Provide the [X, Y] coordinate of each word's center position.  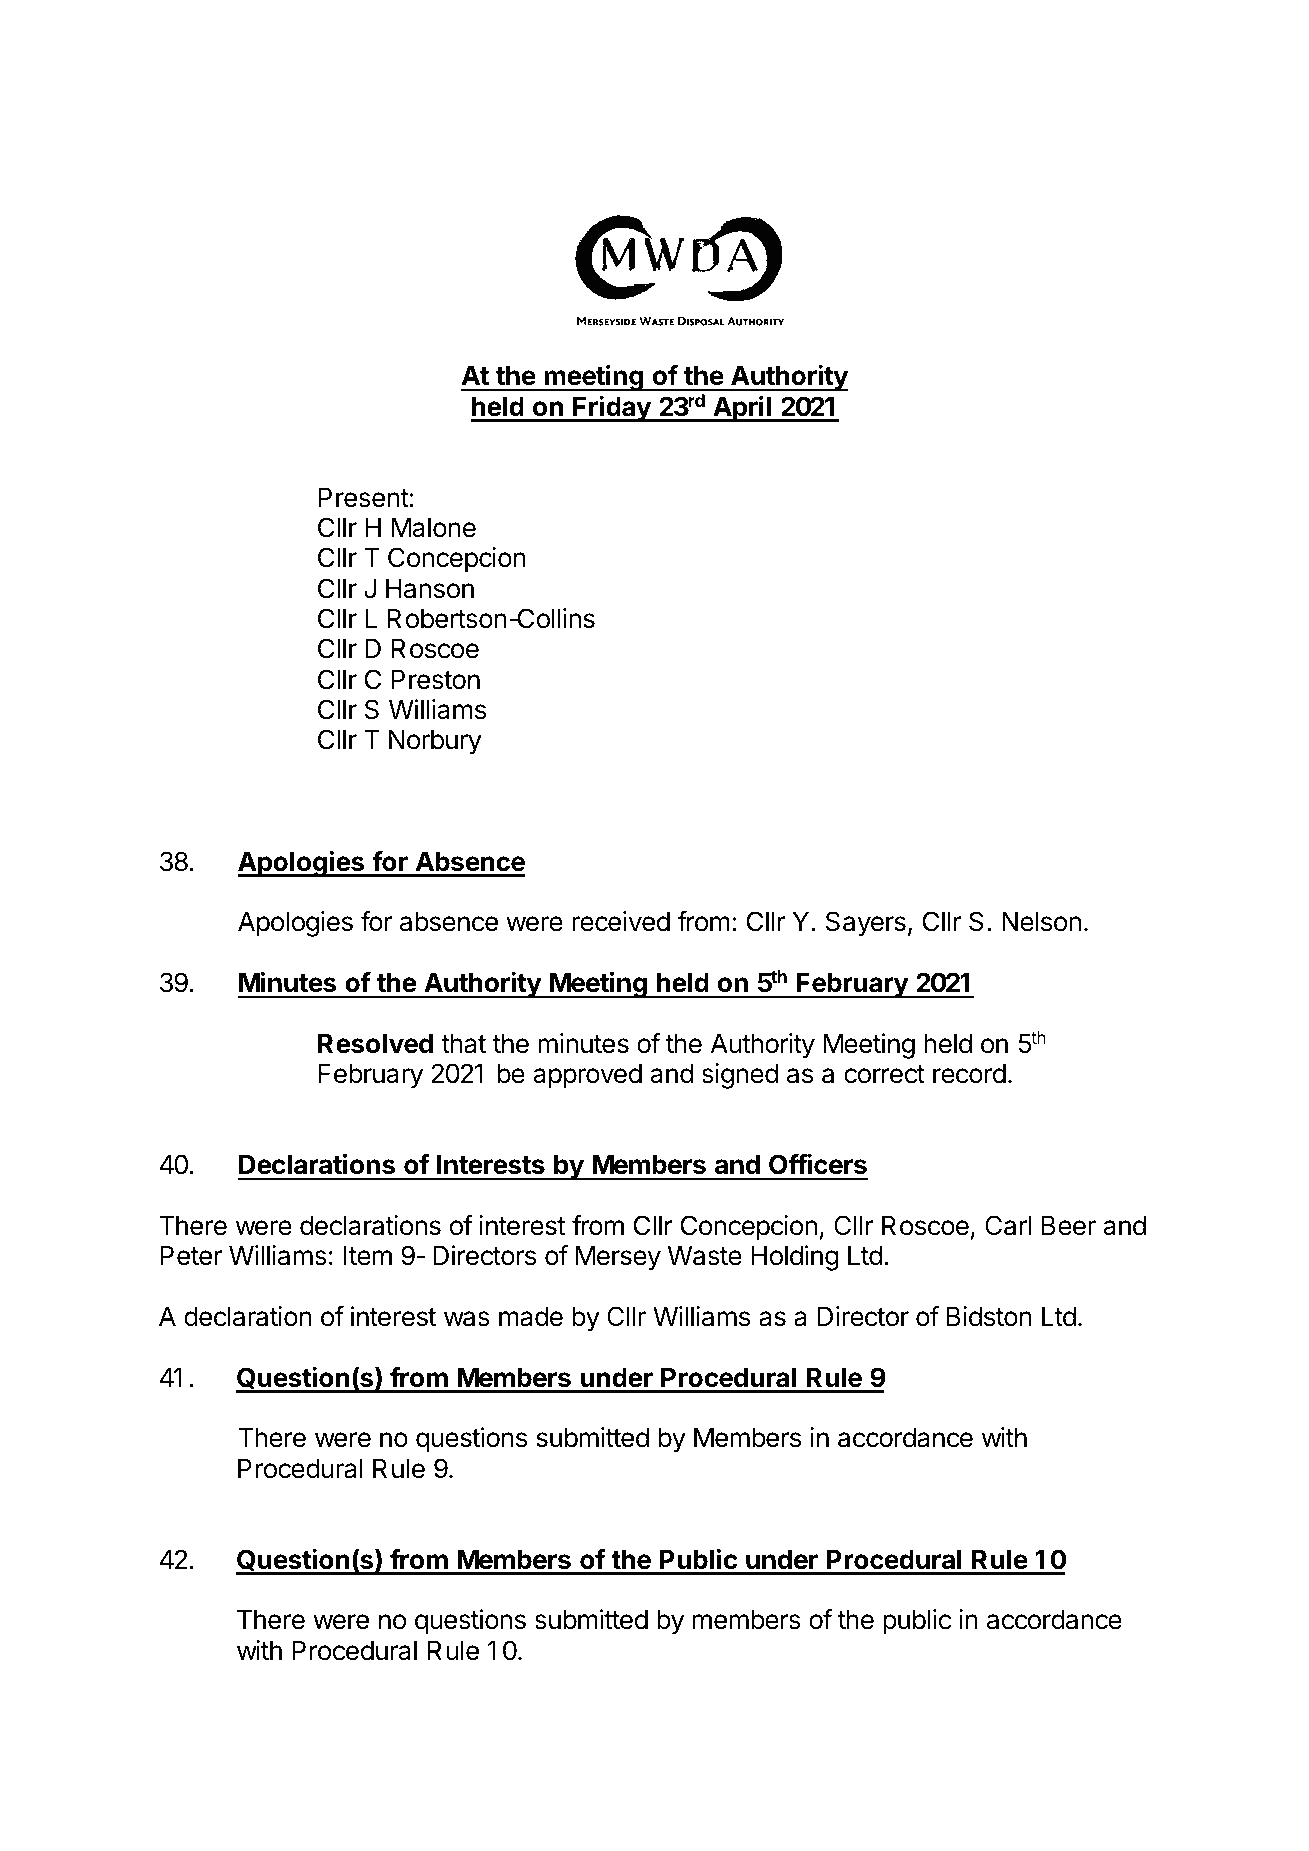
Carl [1008, 1225]
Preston [436, 679]
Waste [705, 1255]
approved [587, 1076]
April [742, 408]
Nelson [1041, 921]
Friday [612, 408]
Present [364, 497]
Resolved [375, 1043]
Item [368, 1255]
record [969, 1073]
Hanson [430, 588]
